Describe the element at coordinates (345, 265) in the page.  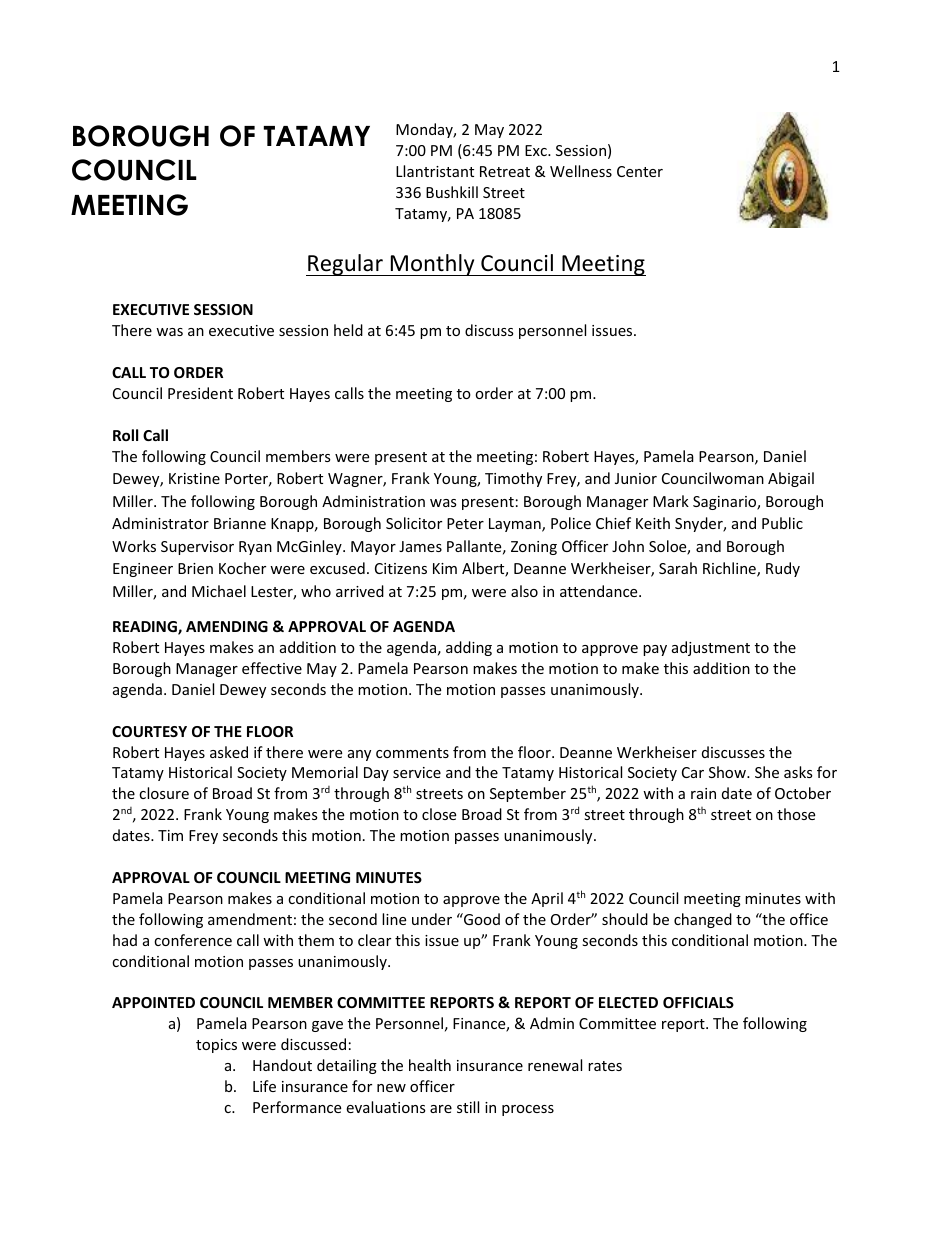
I see `Regular` at that location.
